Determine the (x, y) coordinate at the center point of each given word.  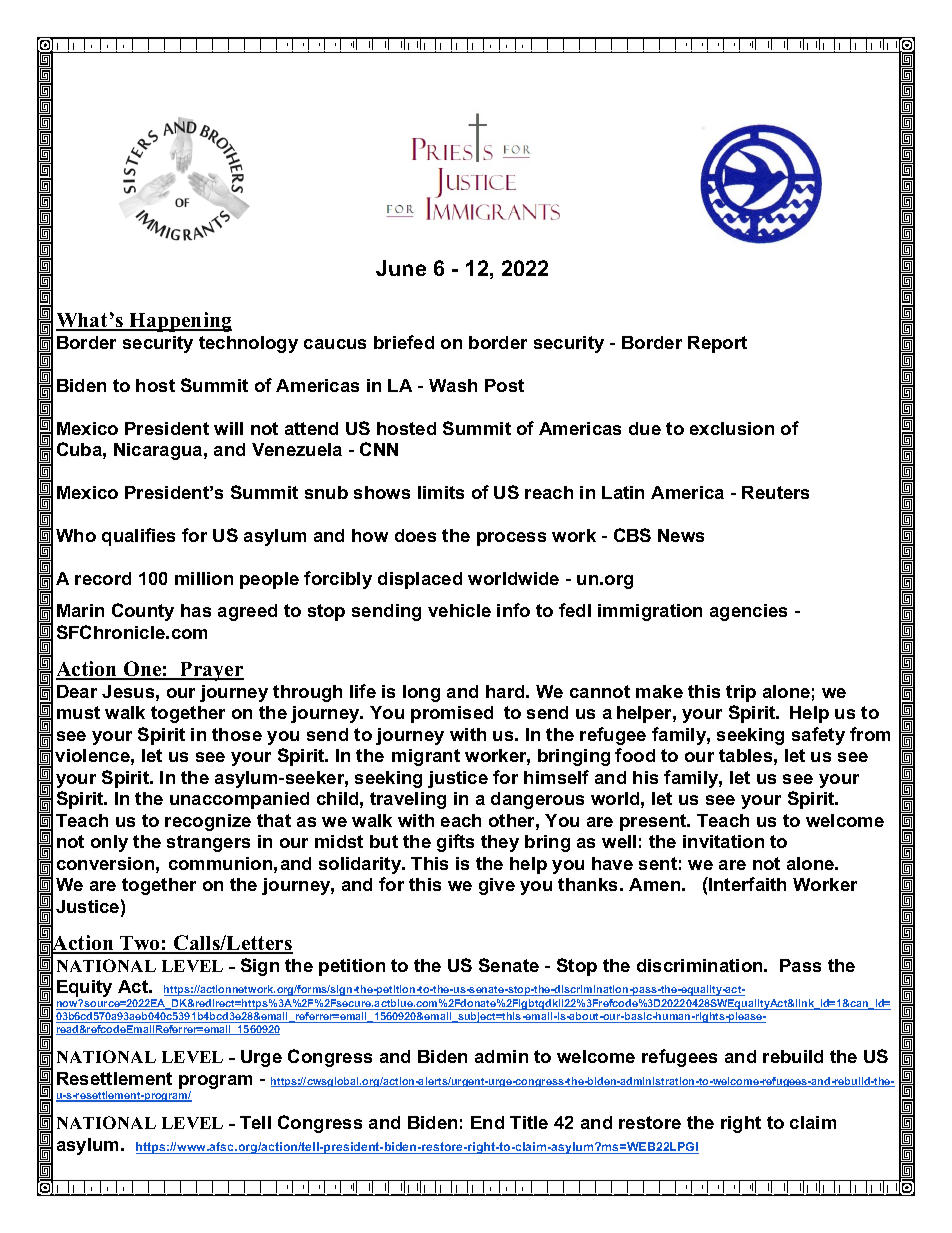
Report (717, 344)
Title (529, 1122)
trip (741, 693)
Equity (84, 990)
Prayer (211, 671)
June (401, 268)
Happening (179, 322)
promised (452, 714)
